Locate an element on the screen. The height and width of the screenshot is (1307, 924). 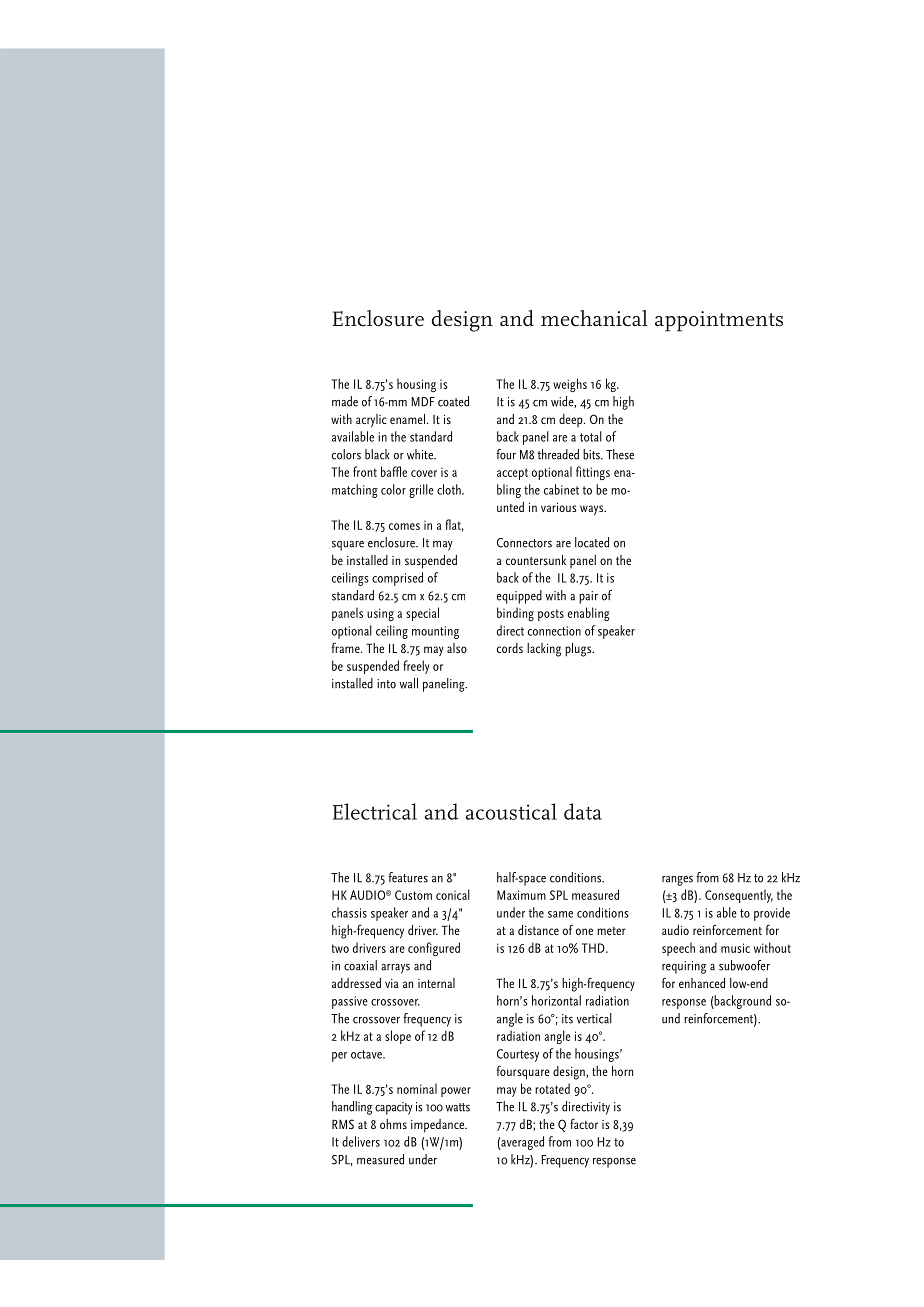
MDF is located at coordinates (423, 402).
